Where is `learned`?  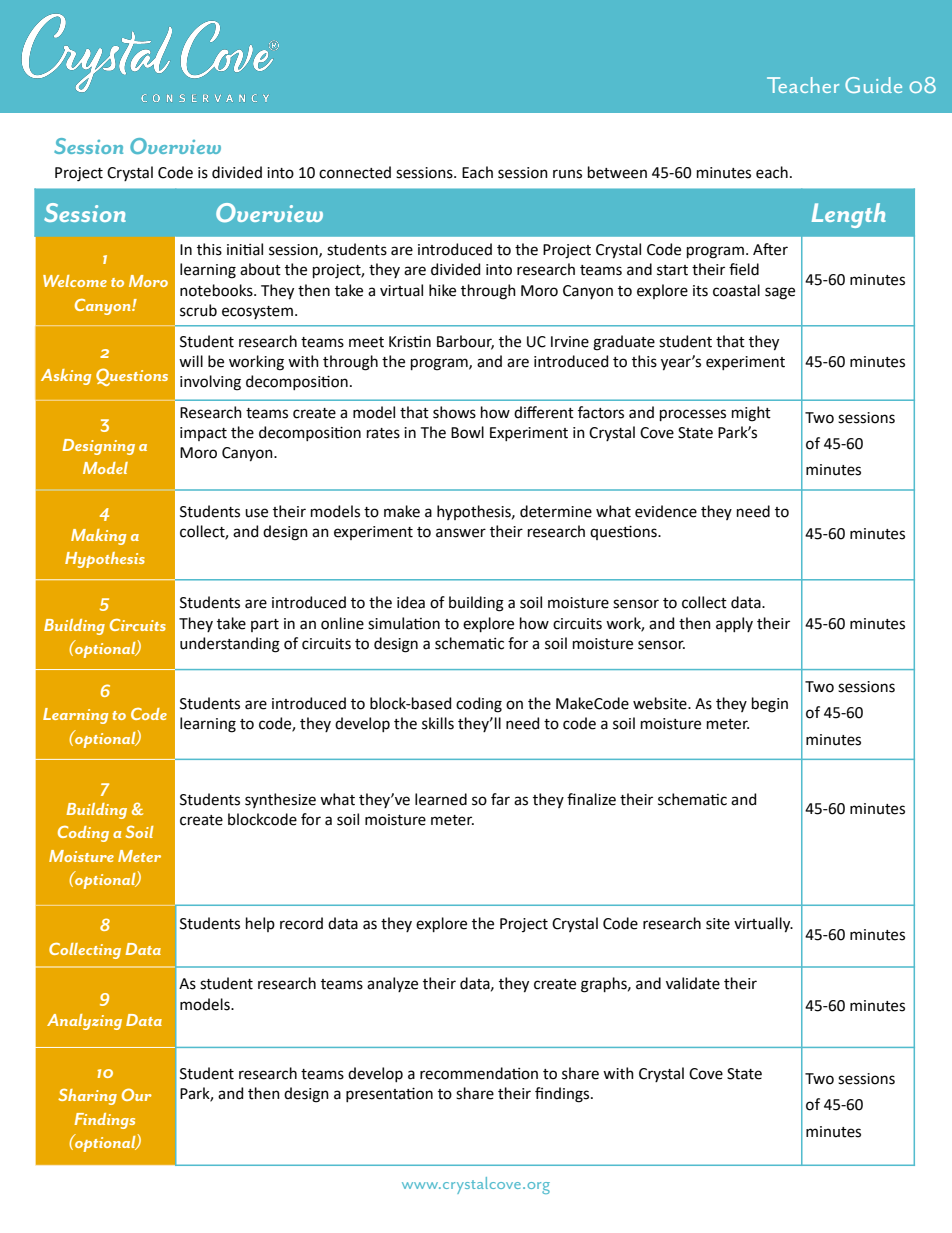
learned is located at coordinates (441, 799).
